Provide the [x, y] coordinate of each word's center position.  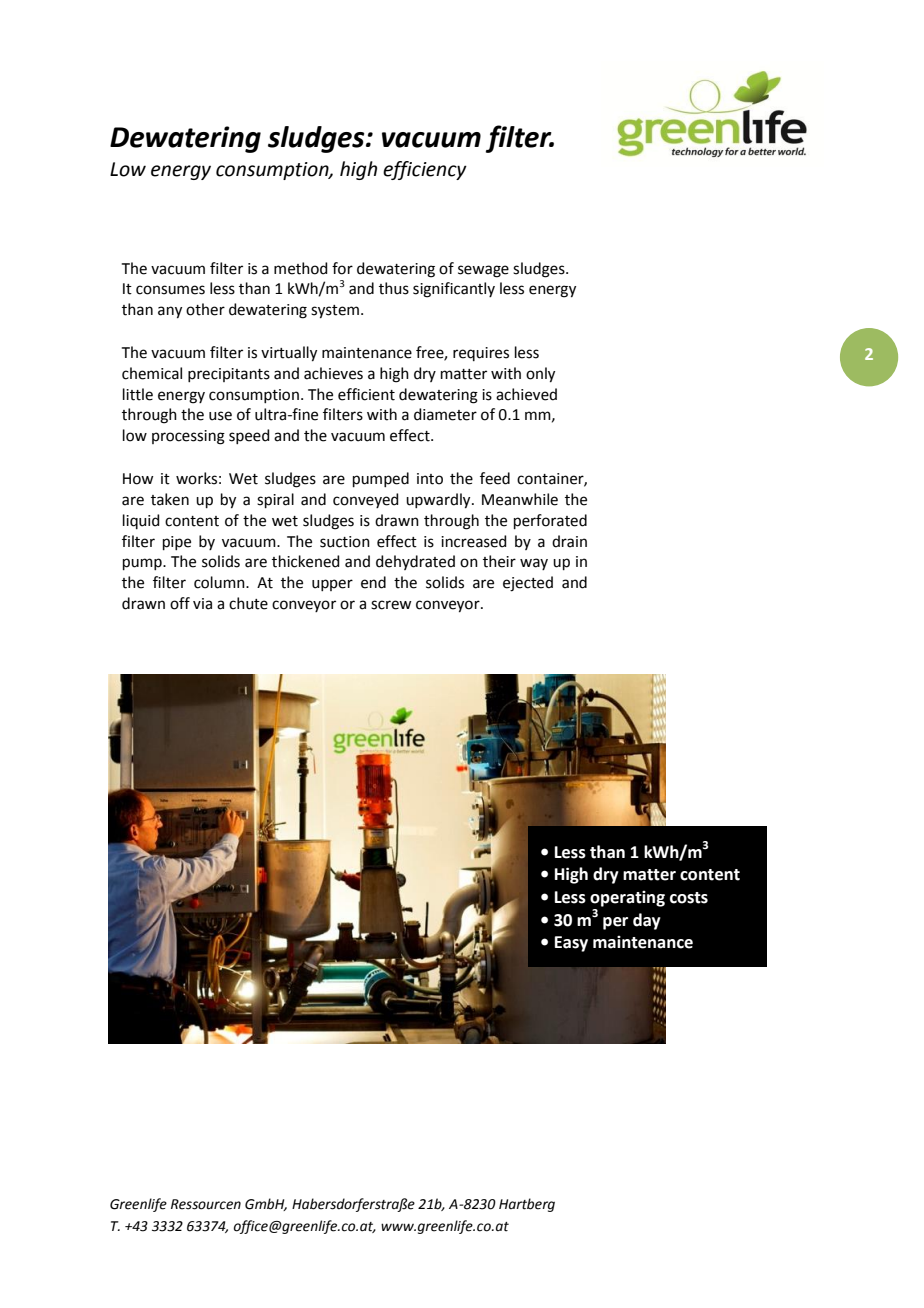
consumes [170, 290]
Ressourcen [206, 1204]
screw [391, 605]
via [202, 604]
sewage [483, 271]
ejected [528, 584]
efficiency [425, 170]
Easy [571, 944]
